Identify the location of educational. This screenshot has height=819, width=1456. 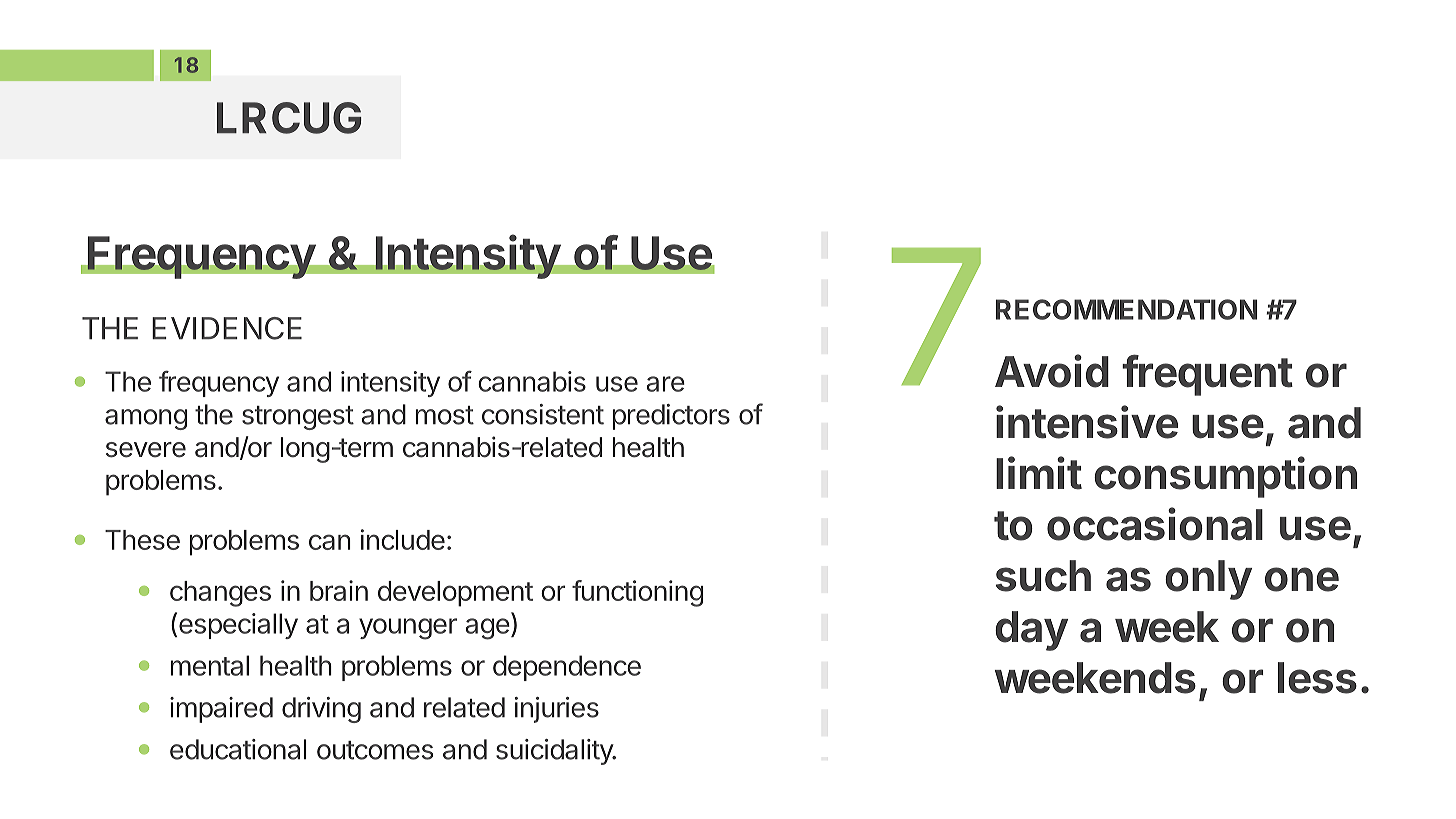
(238, 749).
